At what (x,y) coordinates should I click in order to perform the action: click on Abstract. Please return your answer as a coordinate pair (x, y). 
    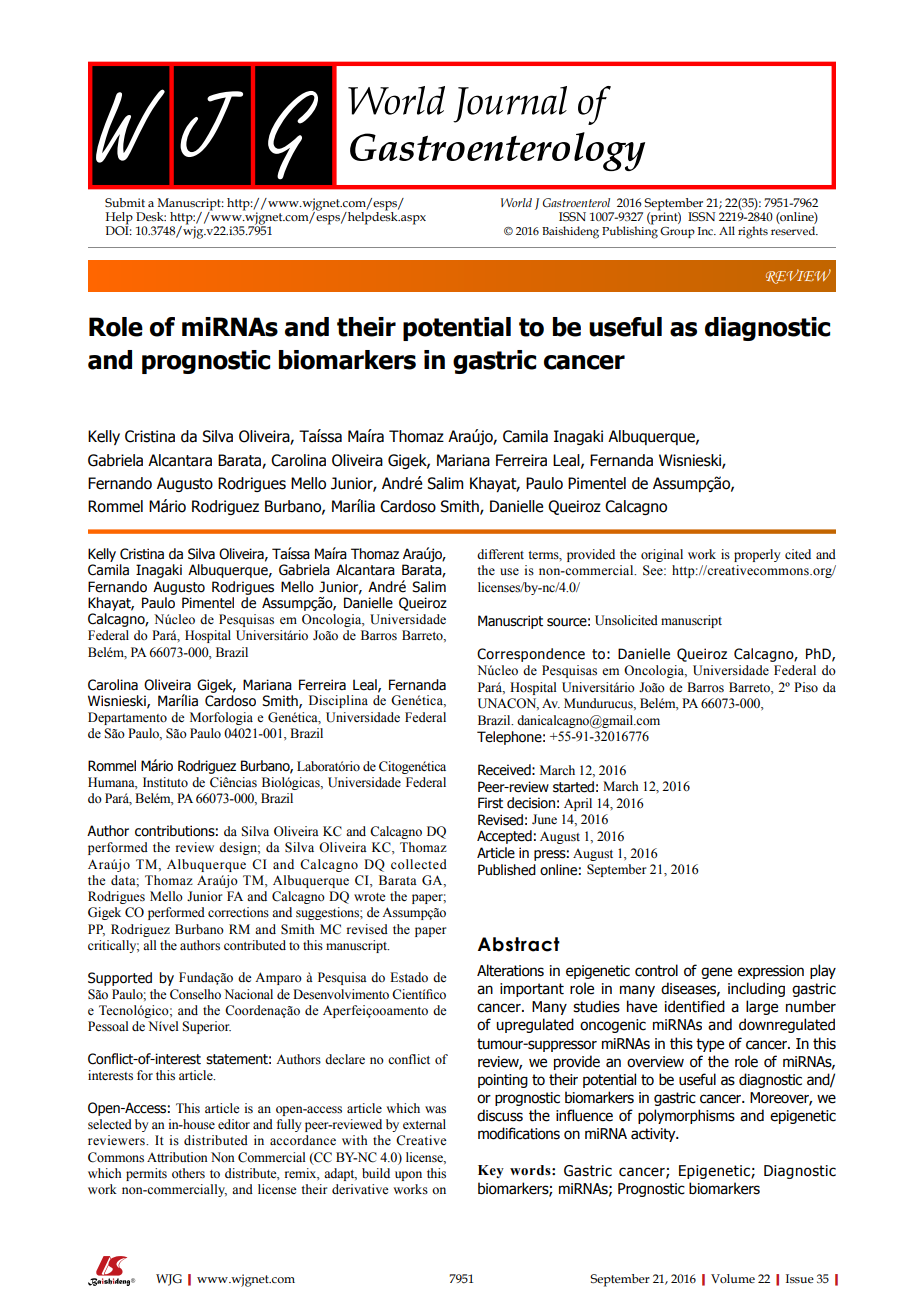
    Looking at the image, I should click on (519, 944).
